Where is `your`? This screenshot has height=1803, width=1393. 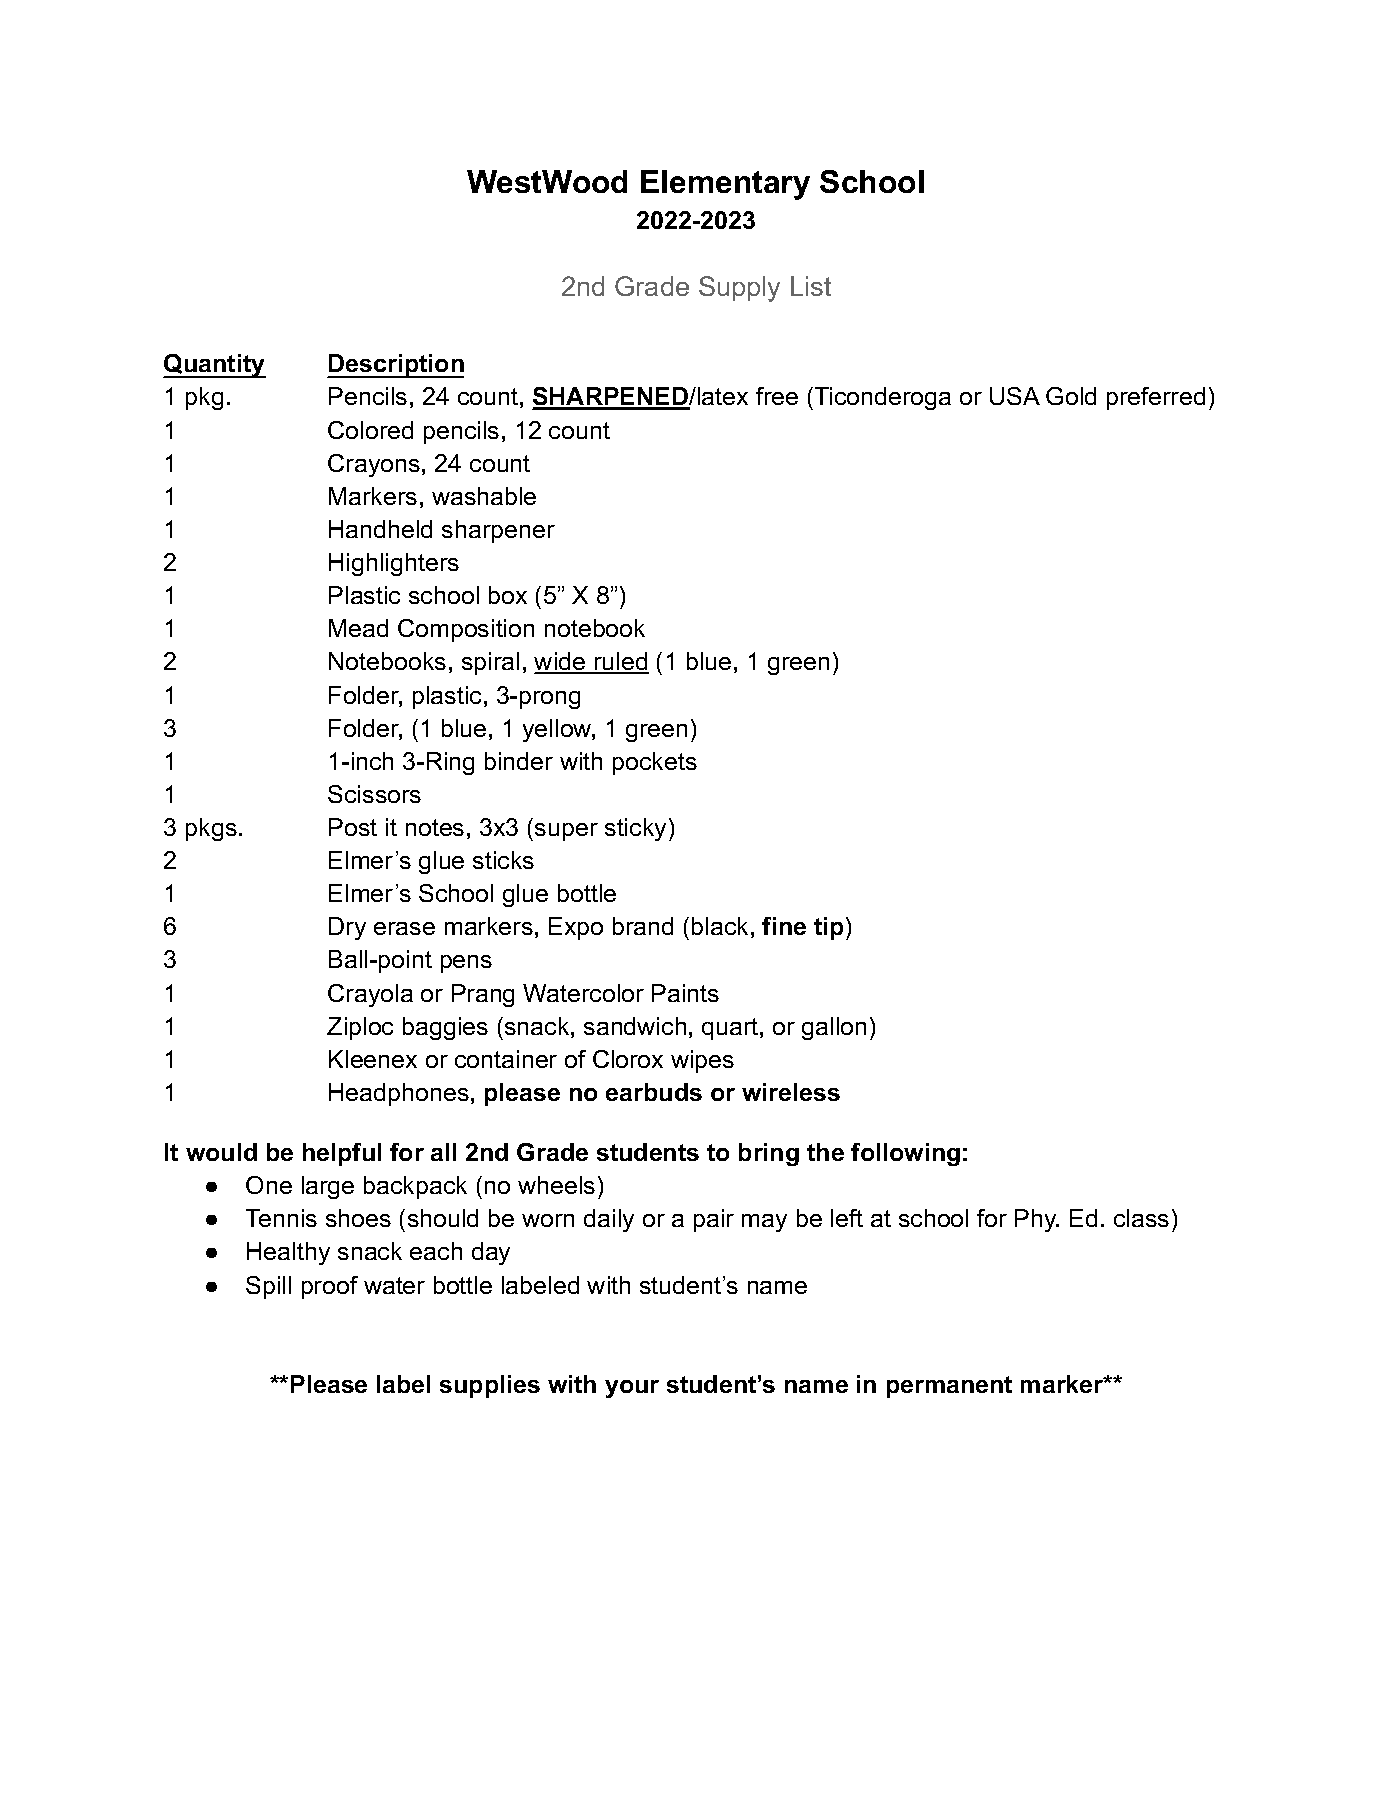 your is located at coordinates (632, 1389).
